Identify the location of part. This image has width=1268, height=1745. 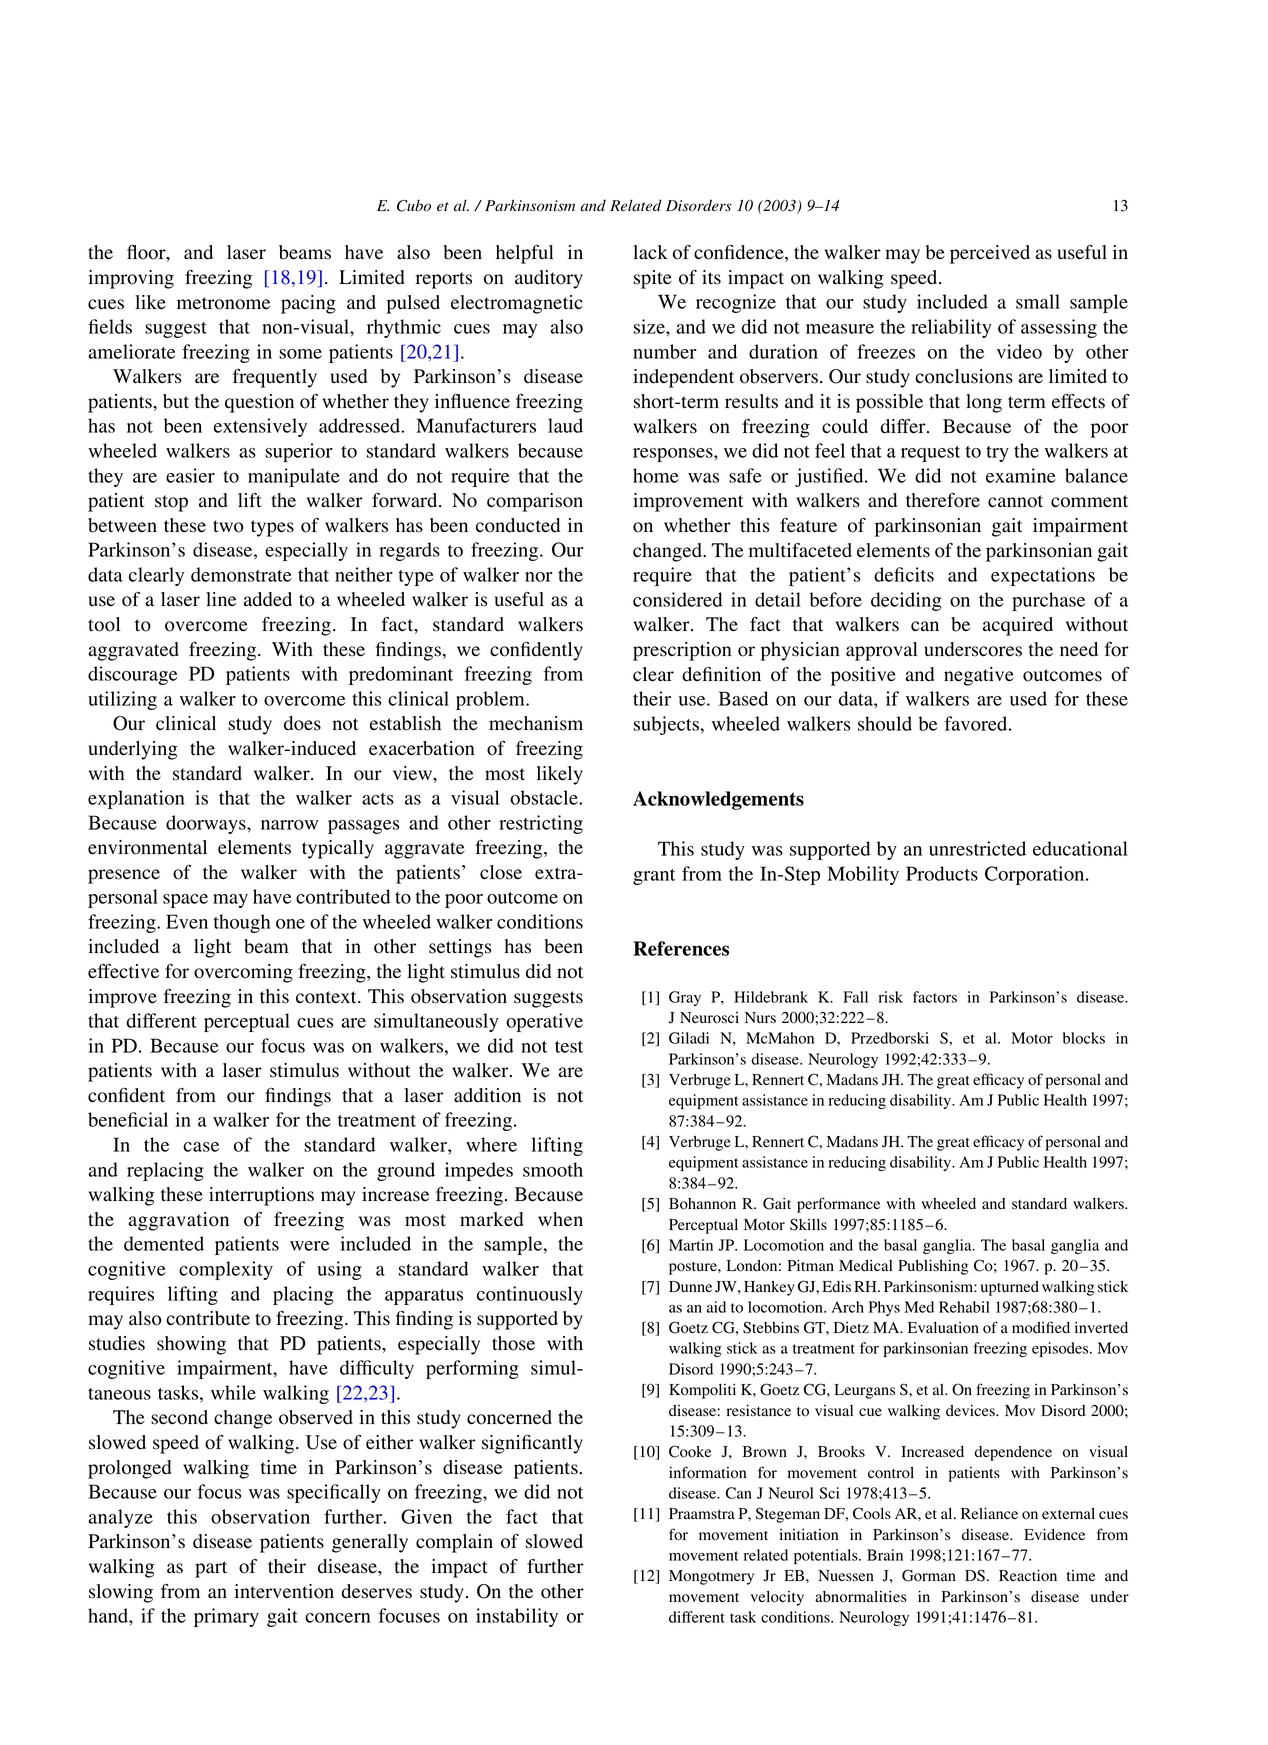
(211, 1569).
